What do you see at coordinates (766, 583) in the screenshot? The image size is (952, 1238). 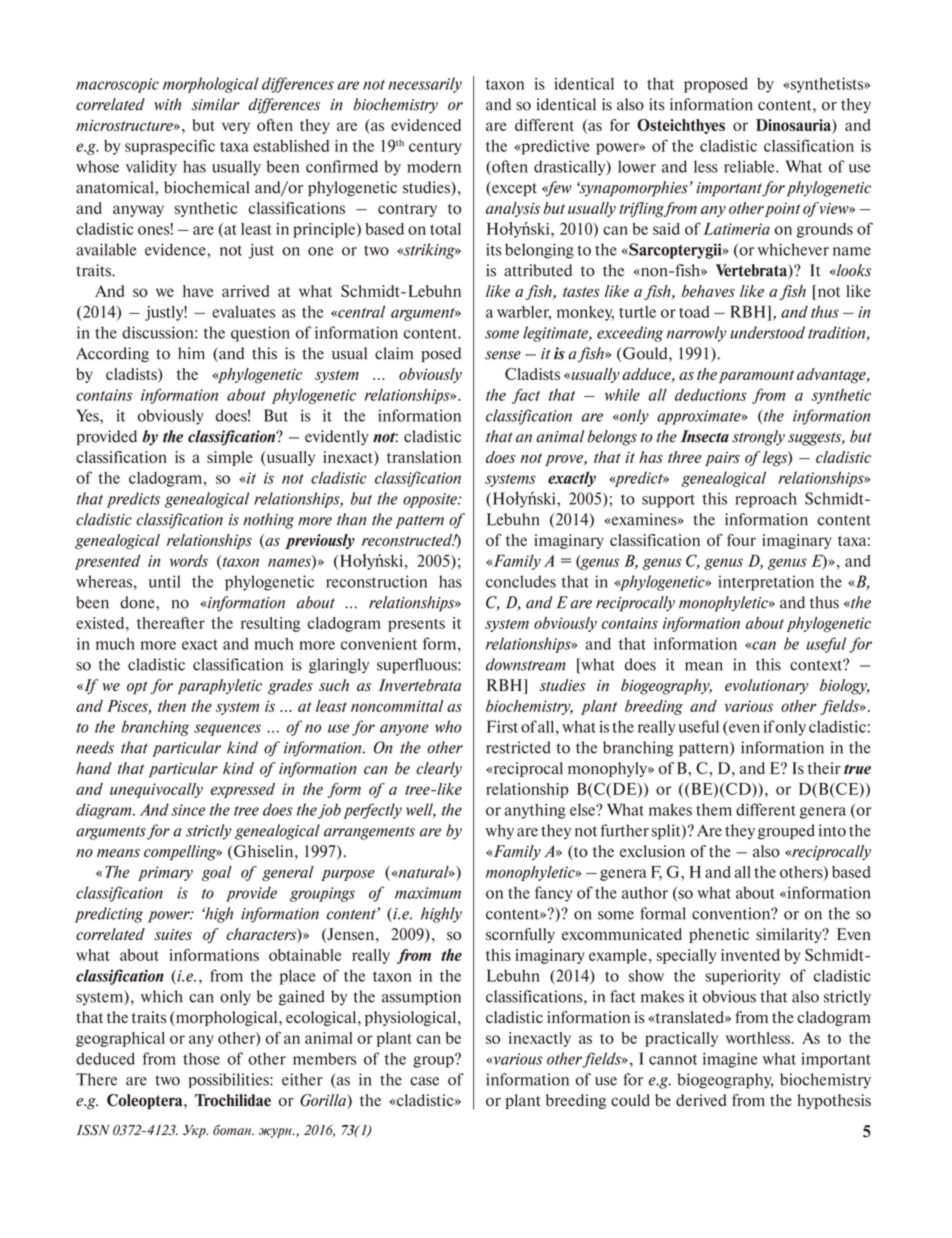 I see `interpretation` at bounding box center [766, 583].
